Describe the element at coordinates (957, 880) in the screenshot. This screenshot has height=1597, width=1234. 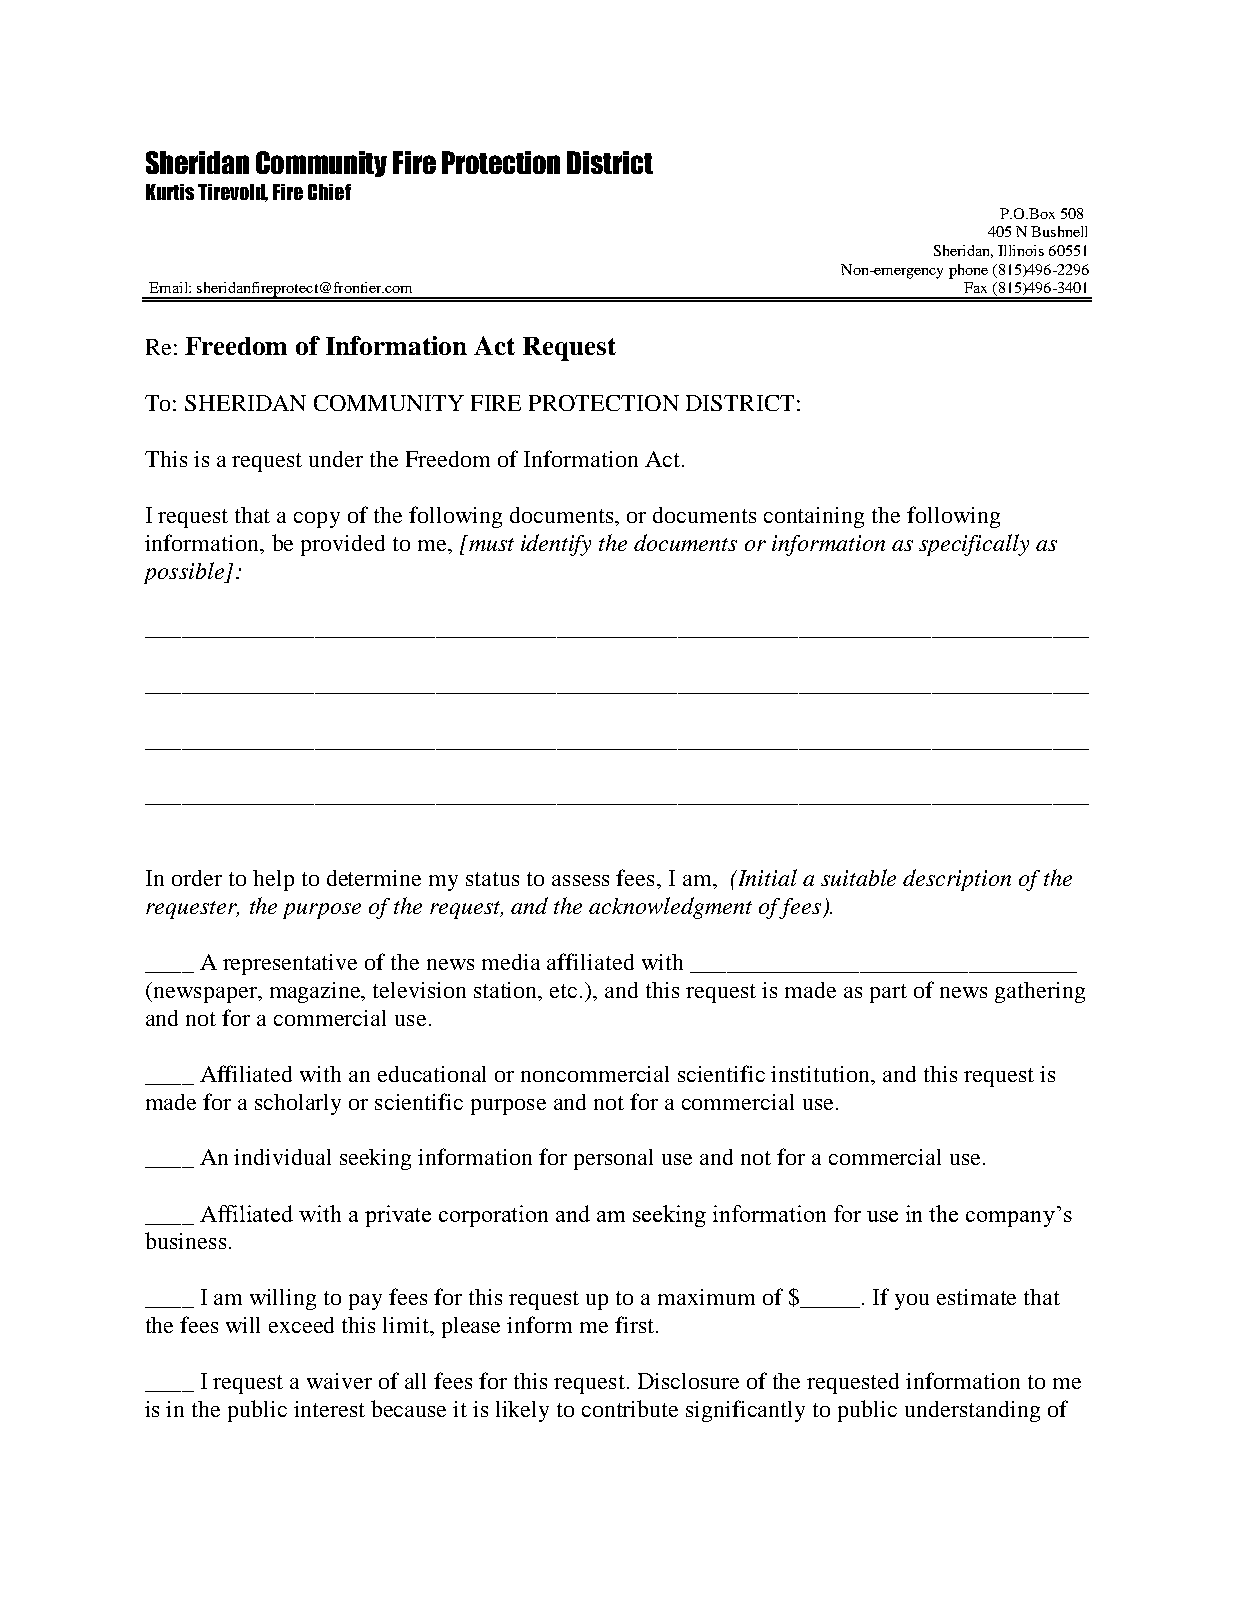
I see `description` at that location.
